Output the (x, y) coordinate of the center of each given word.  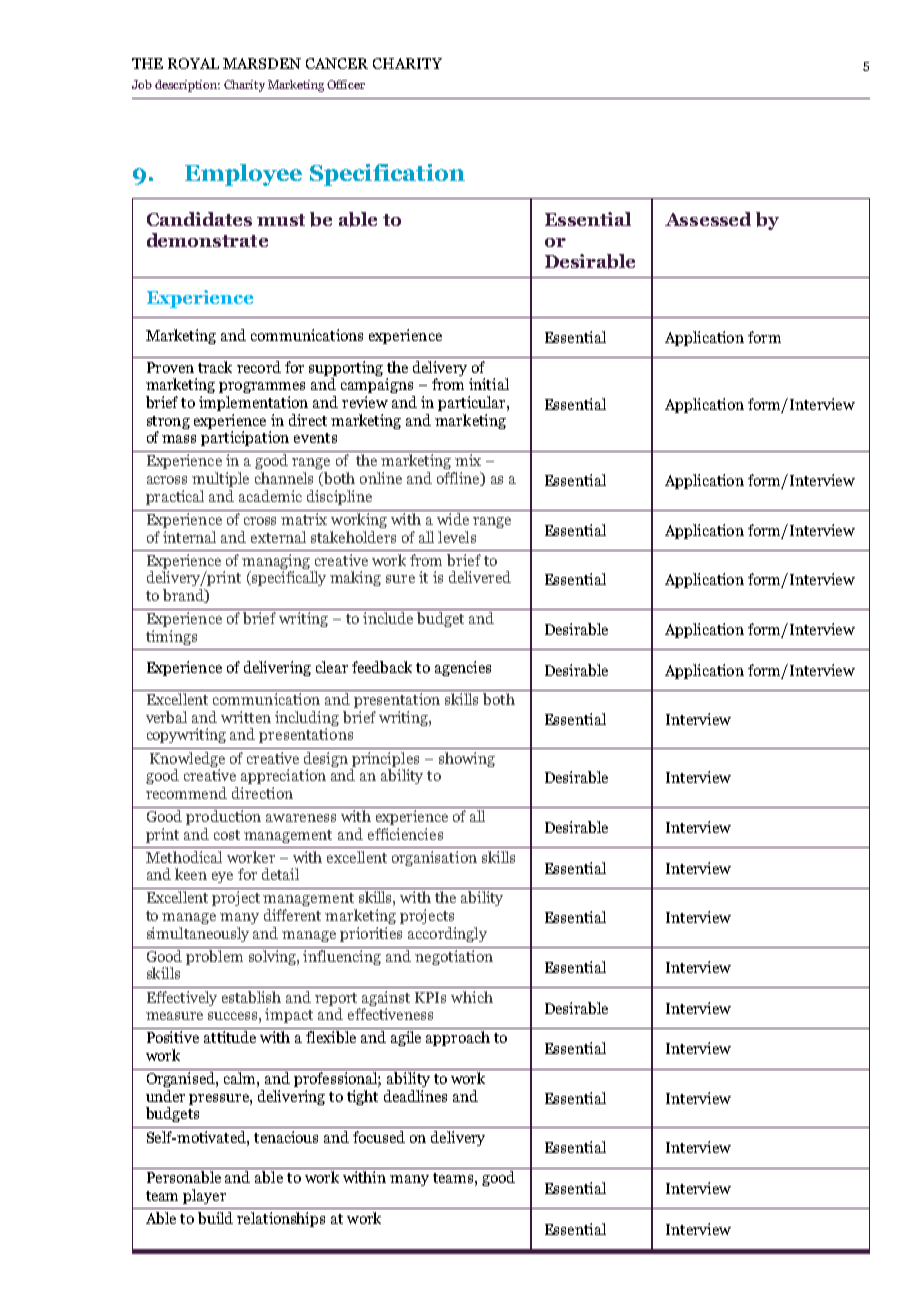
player (204, 1196)
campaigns (377, 385)
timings (171, 637)
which (472, 997)
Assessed (708, 219)
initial (489, 384)
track (215, 367)
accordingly (447, 934)
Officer (346, 84)
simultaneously (198, 934)
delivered (480, 577)
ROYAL (193, 63)
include (388, 618)
